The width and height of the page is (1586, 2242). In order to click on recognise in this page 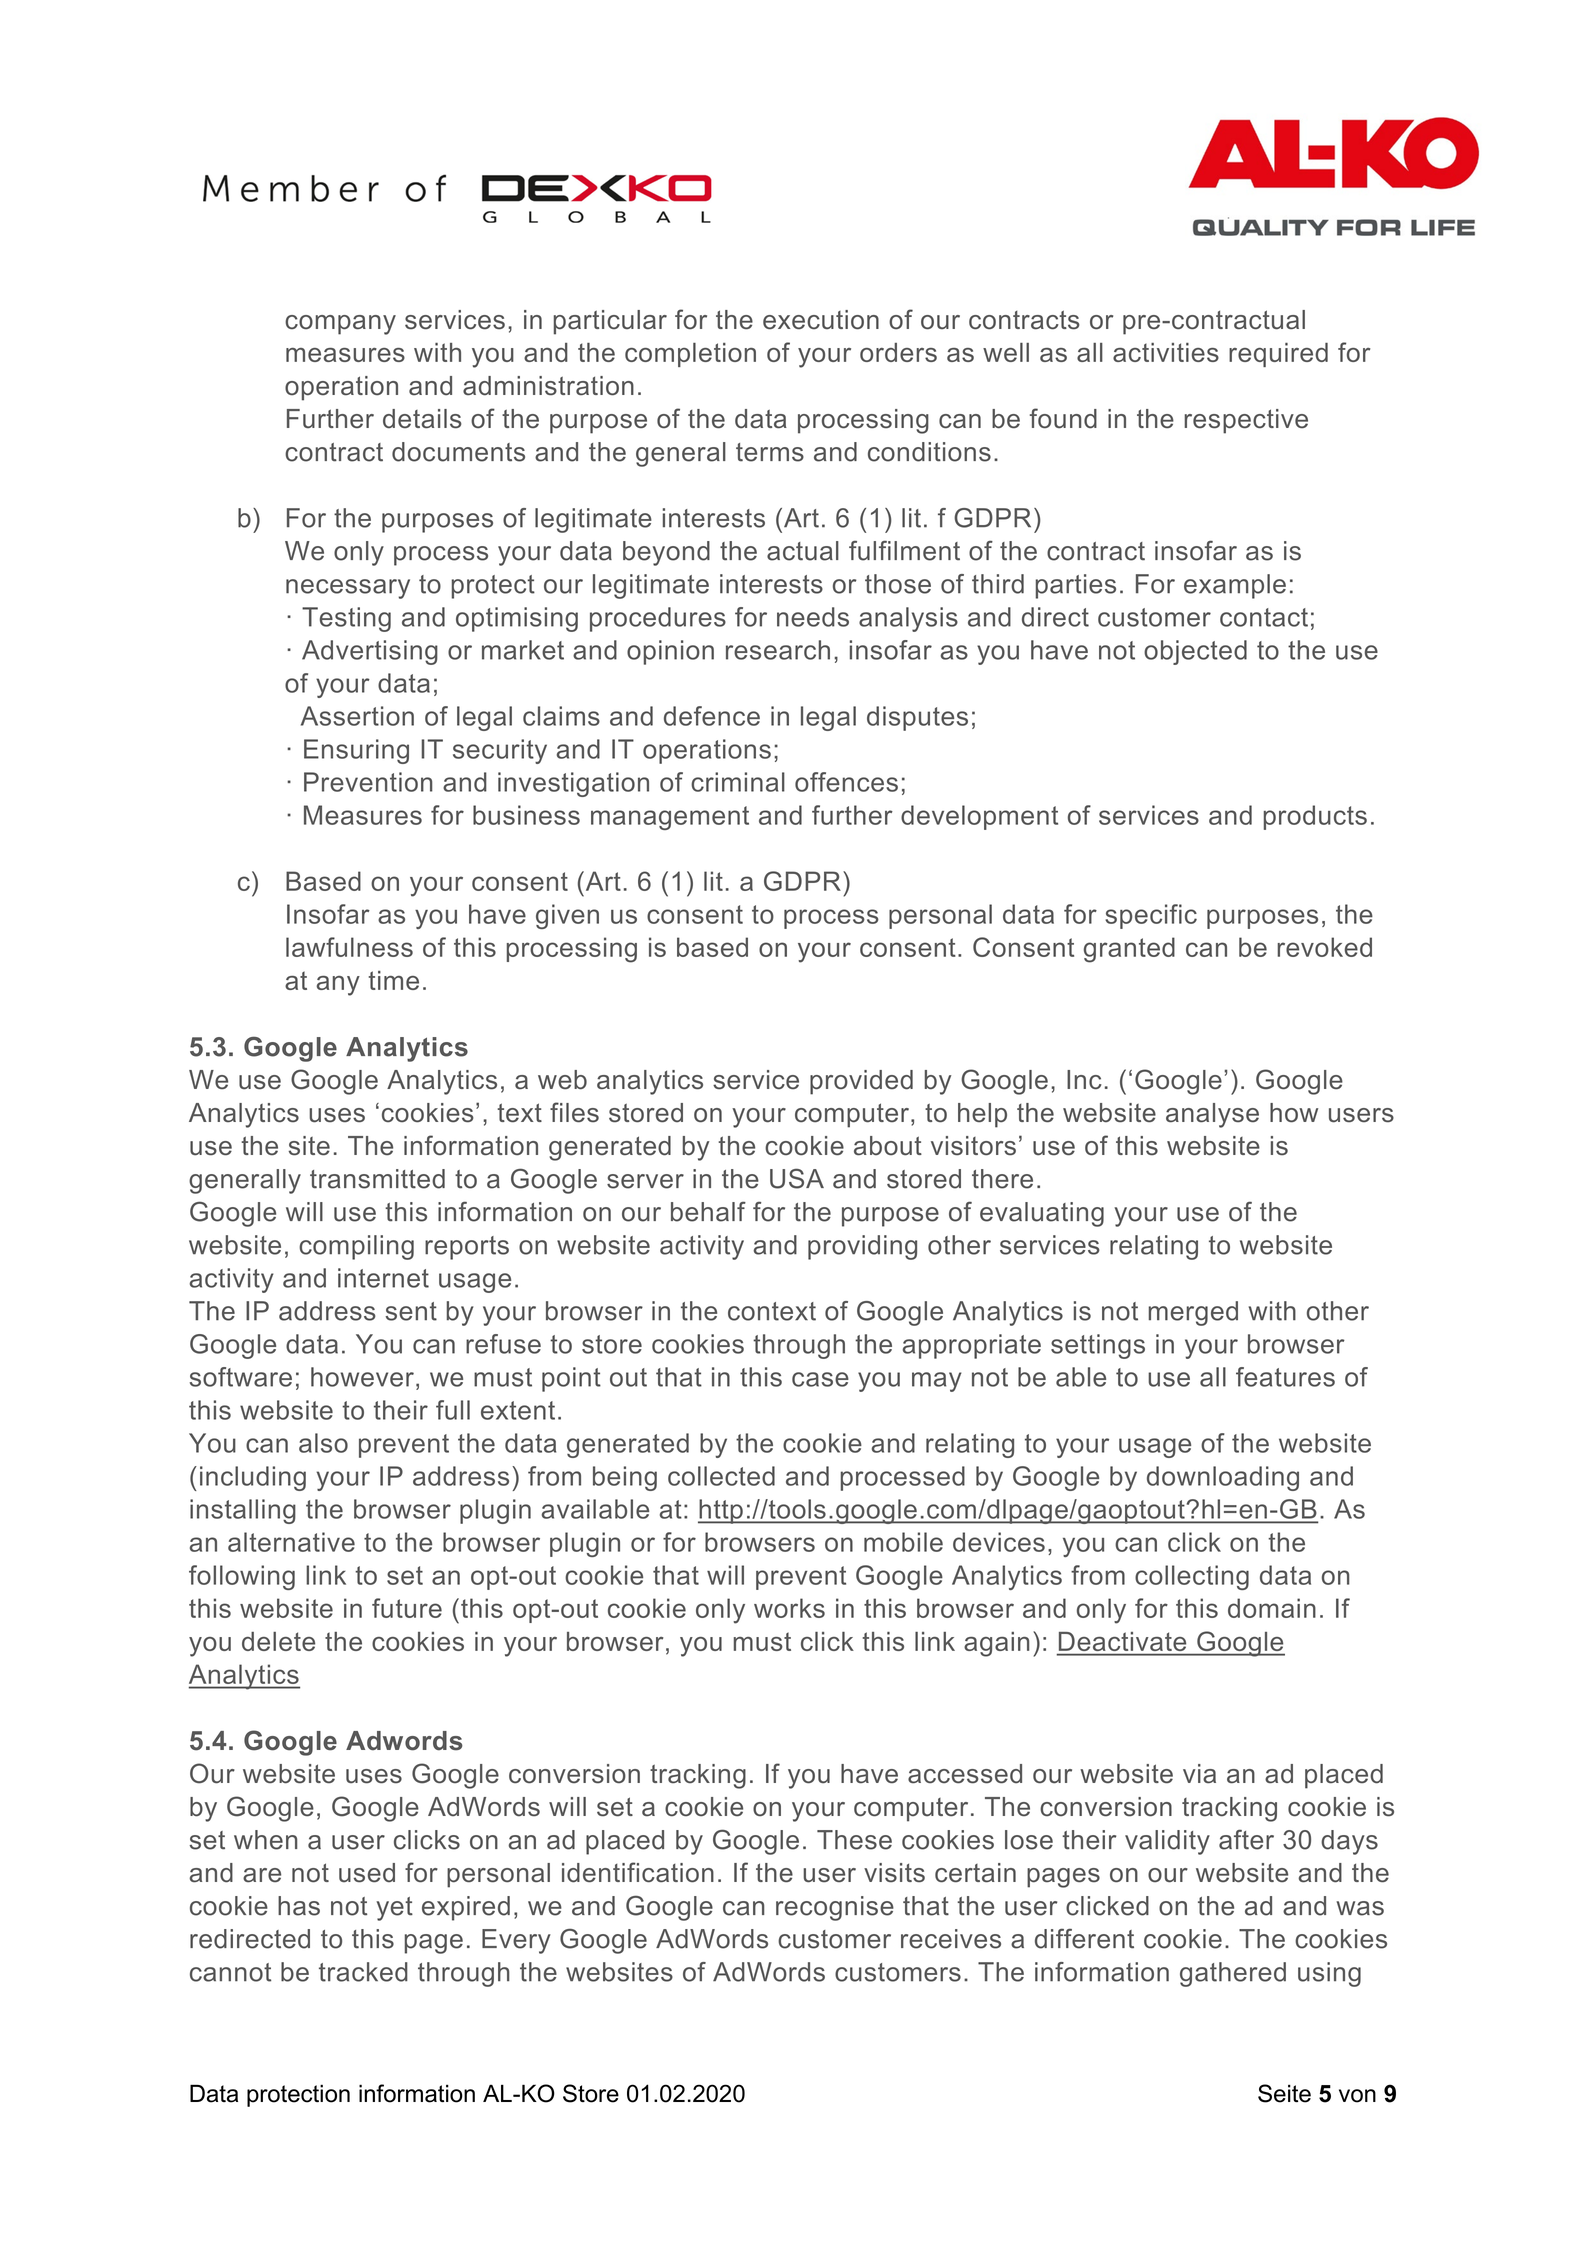, I will do `click(835, 1908)`.
